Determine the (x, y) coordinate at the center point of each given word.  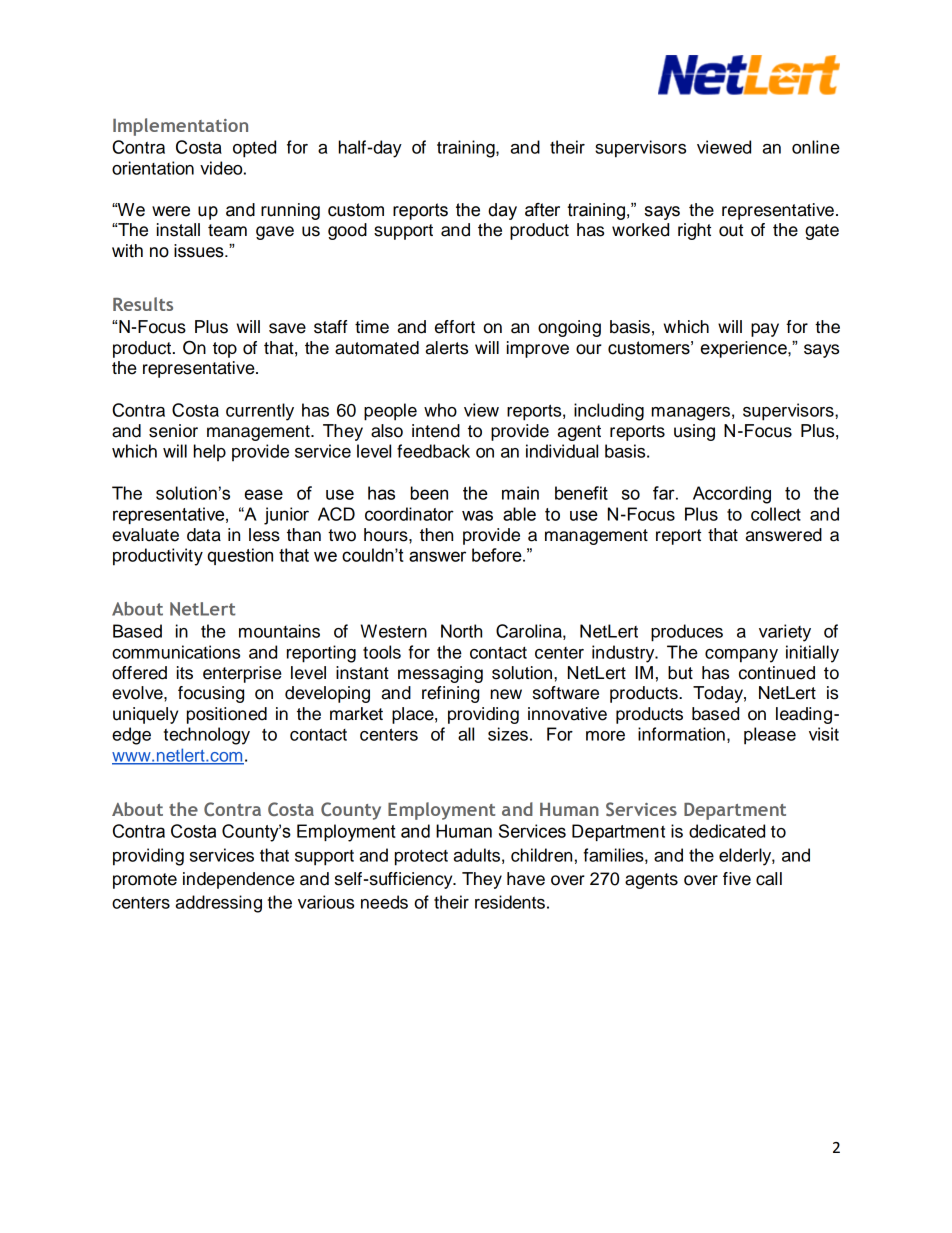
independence (239, 880)
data (204, 535)
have (526, 879)
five (737, 879)
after (542, 210)
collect (776, 514)
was (477, 515)
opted (254, 149)
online (816, 147)
